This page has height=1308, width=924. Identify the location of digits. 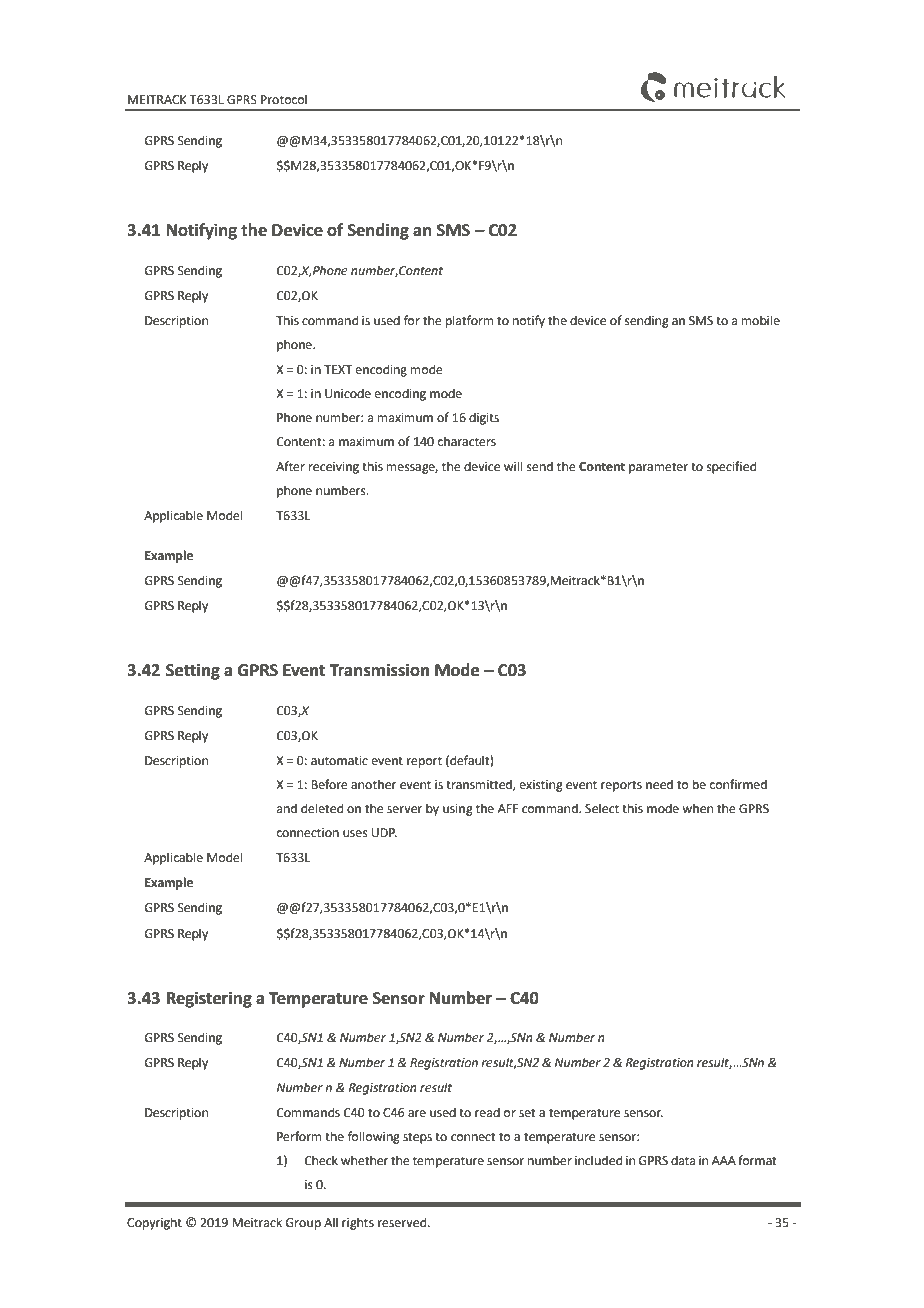
(484, 418).
